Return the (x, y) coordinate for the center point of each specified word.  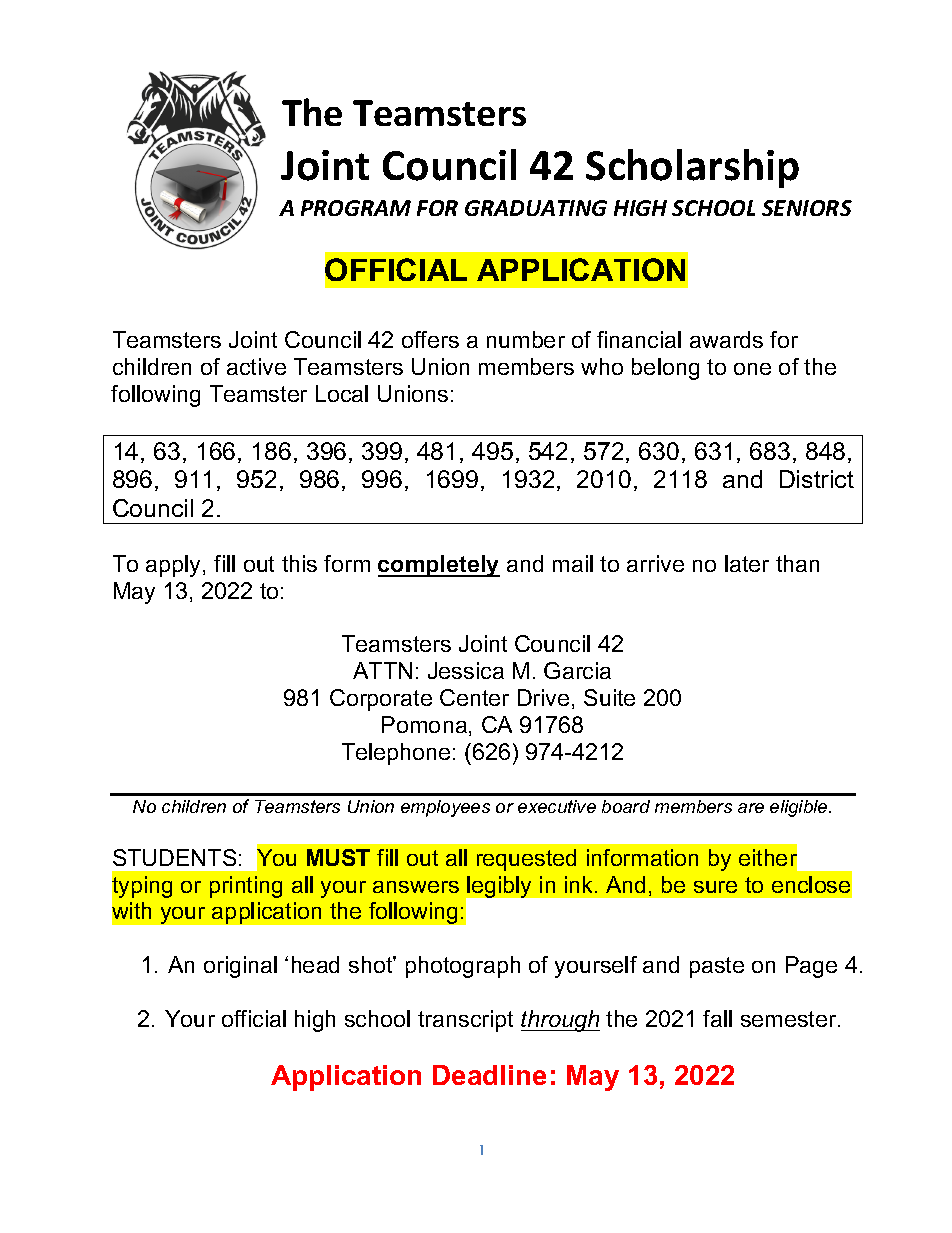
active (256, 366)
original (240, 967)
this (299, 563)
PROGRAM (356, 208)
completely (439, 566)
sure (715, 887)
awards (726, 339)
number (526, 339)
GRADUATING (536, 208)
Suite (609, 697)
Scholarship (692, 168)
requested (526, 860)
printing (246, 887)
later (747, 563)
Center (474, 697)
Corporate (381, 700)
